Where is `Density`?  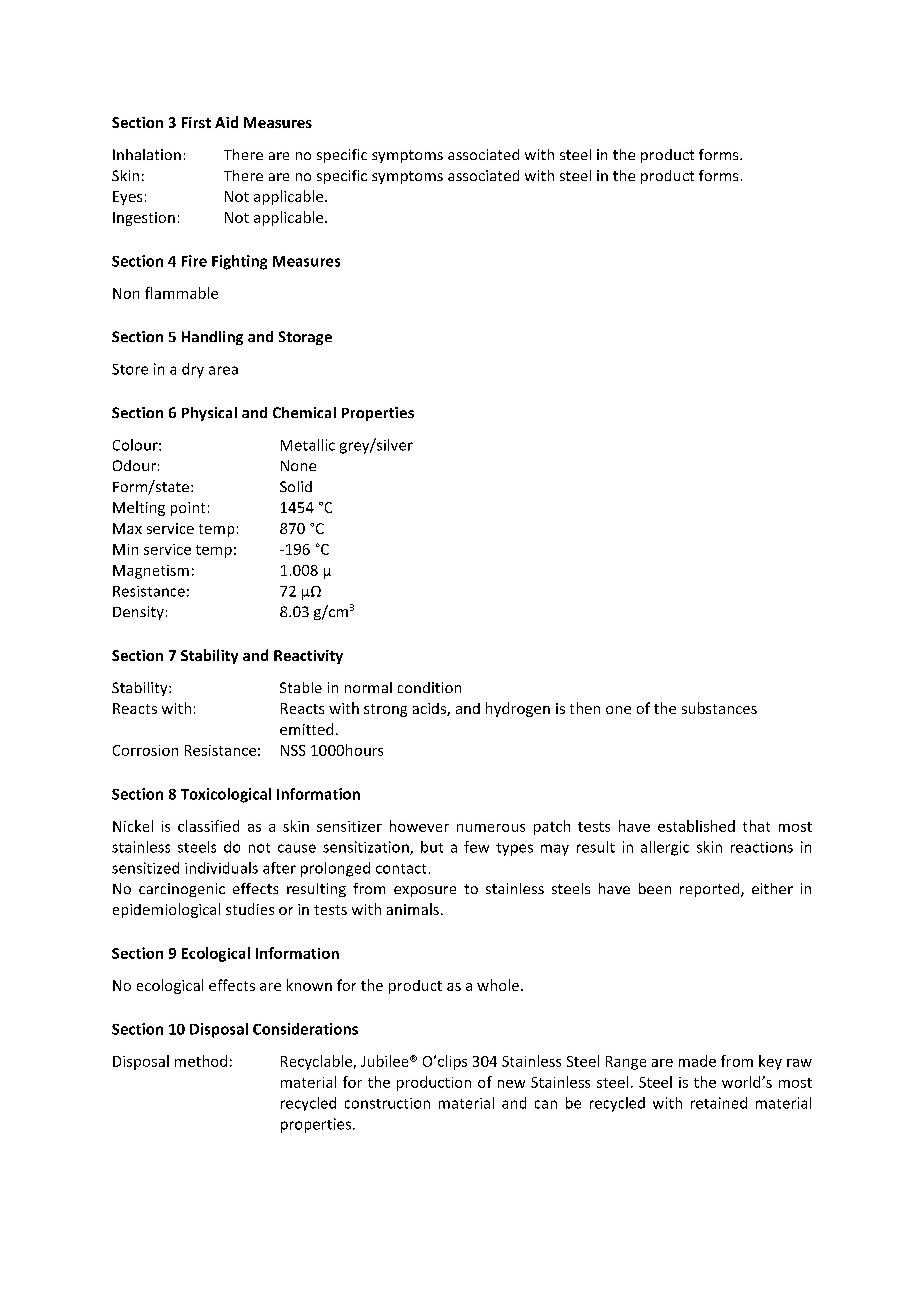 Density is located at coordinates (138, 613).
